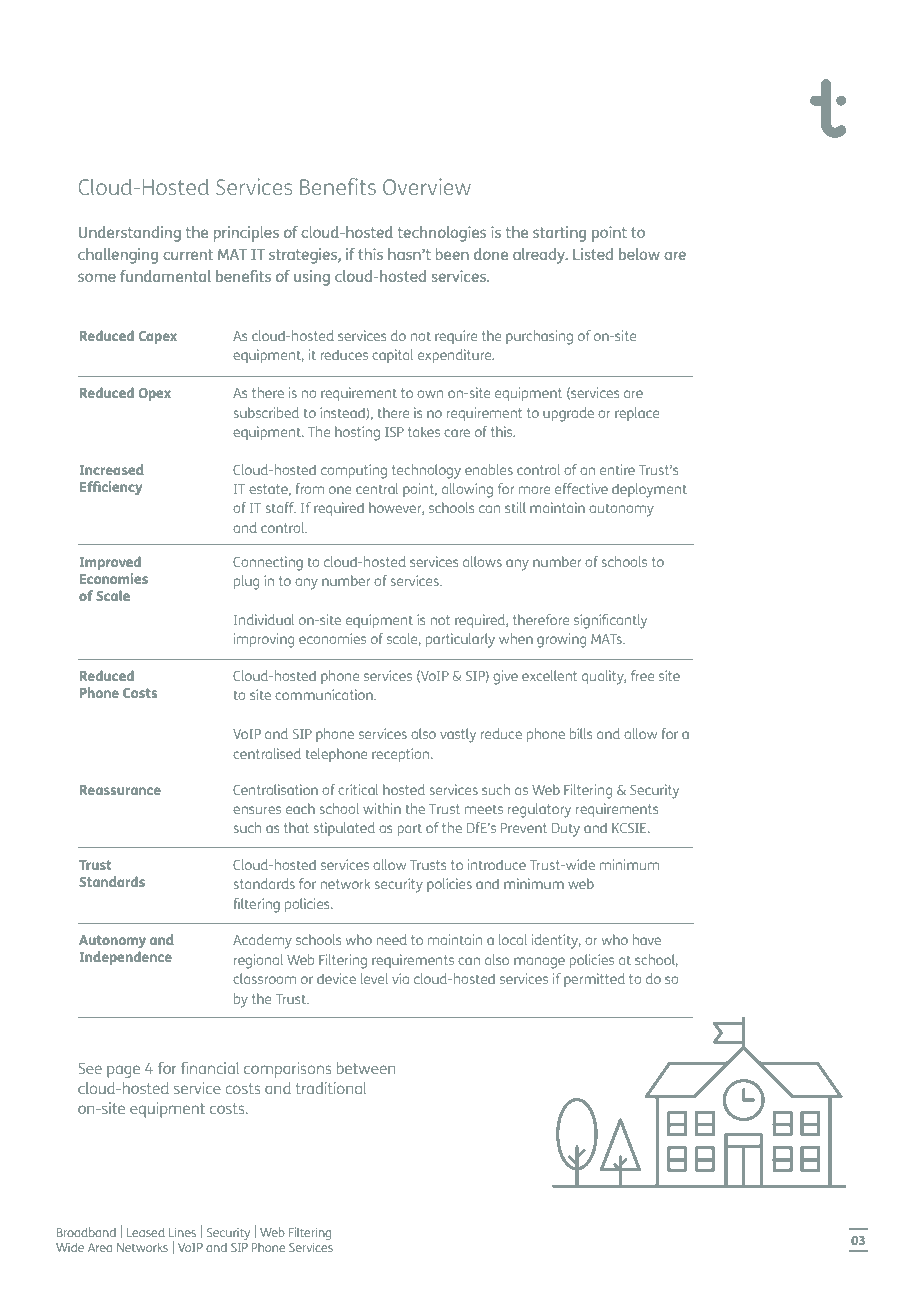 The image size is (924, 1308). Describe the element at coordinates (427, 186) in the screenshot. I see `Overview` at that location.
